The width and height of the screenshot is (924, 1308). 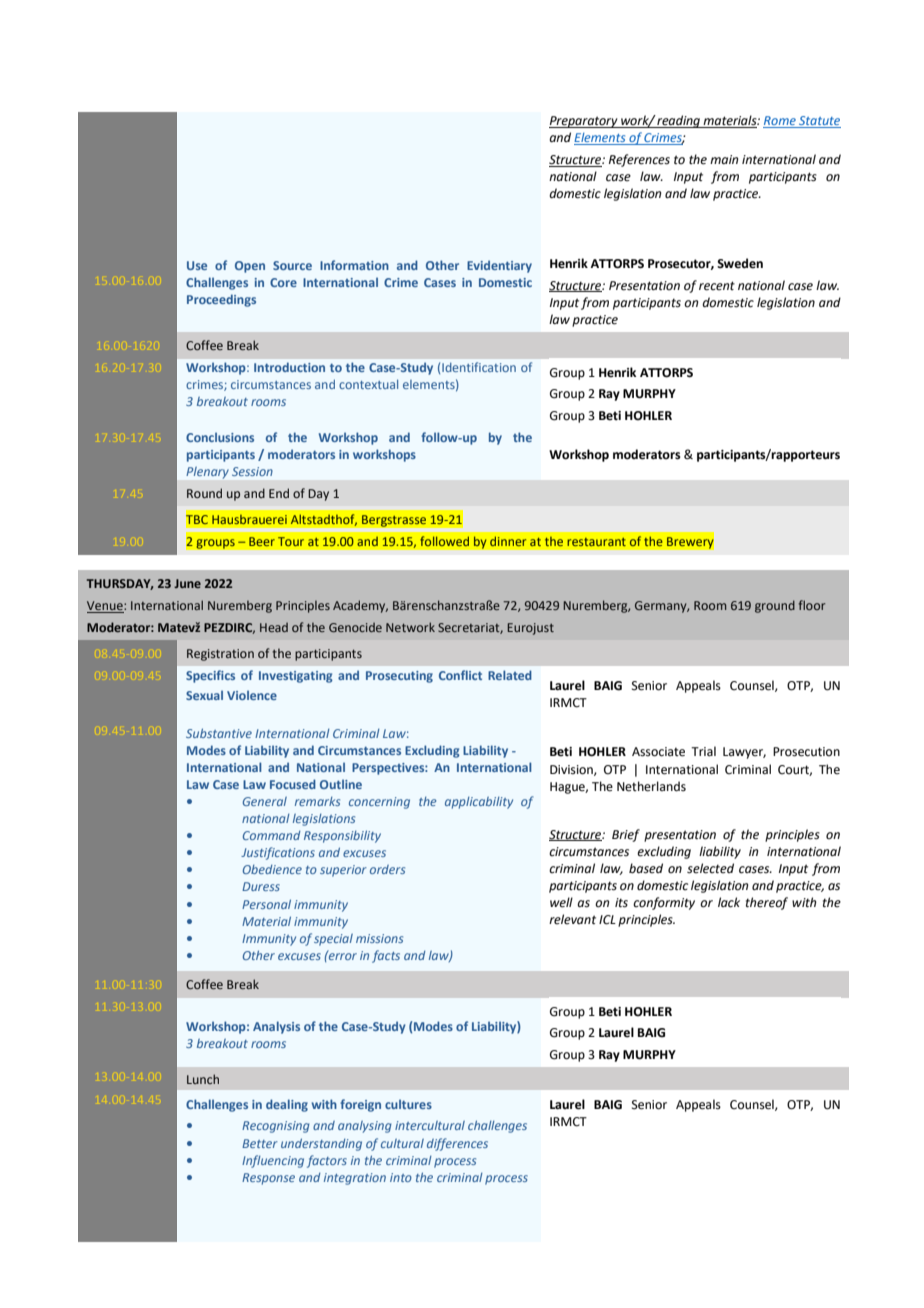 What do you see at coordinates (724, 159) in the screenshot?
I see `main` at bounding box center [724, 159].
